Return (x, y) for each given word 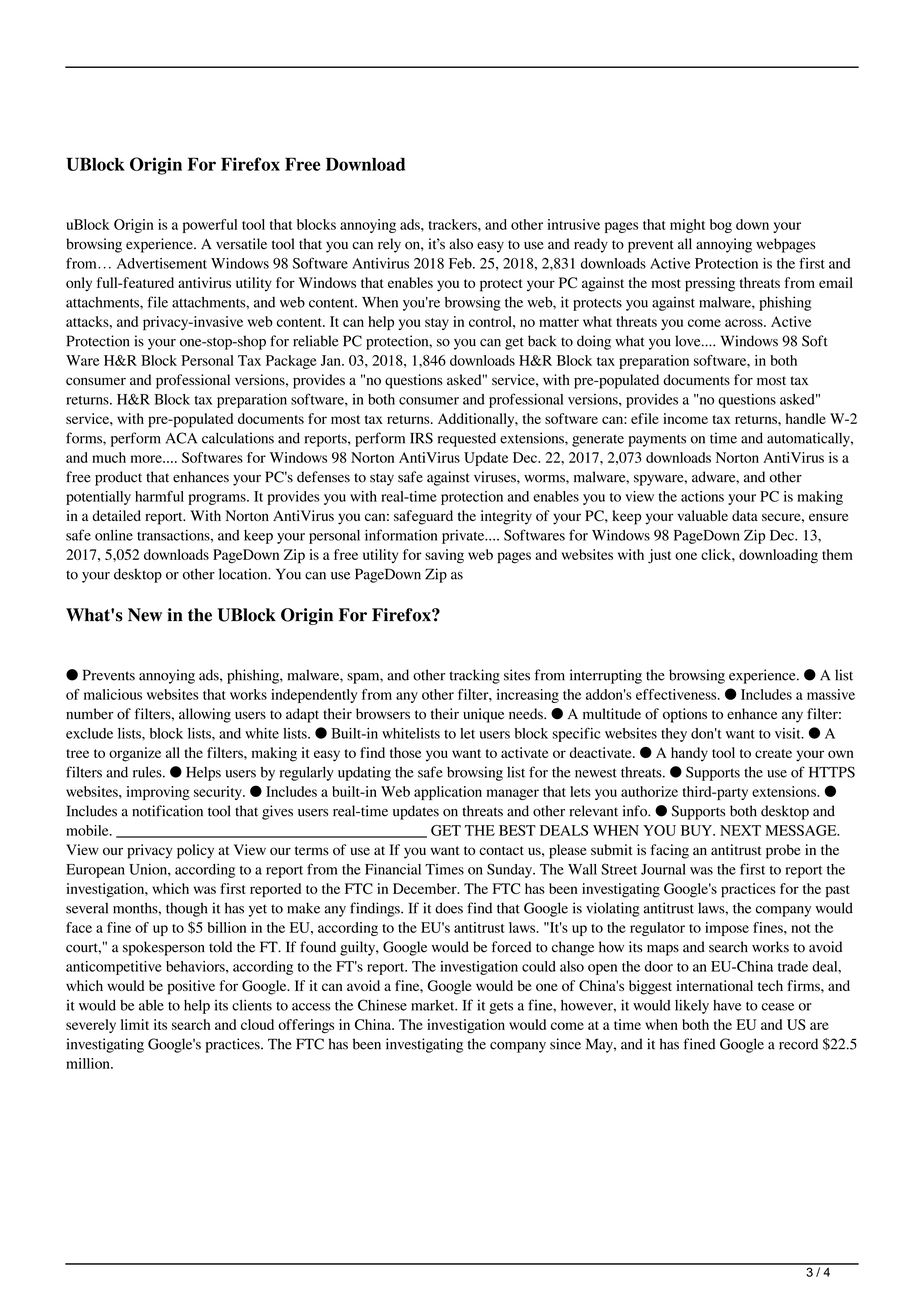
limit (135, 1024)
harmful (159, 496)
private (464, 537)
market (434, 1005)
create (773, 753)
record (798, 1044)
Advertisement (162, 263)
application (448, 793)
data (745, 515)
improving (158, 793)
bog (721, 226)
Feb (461, 263)
